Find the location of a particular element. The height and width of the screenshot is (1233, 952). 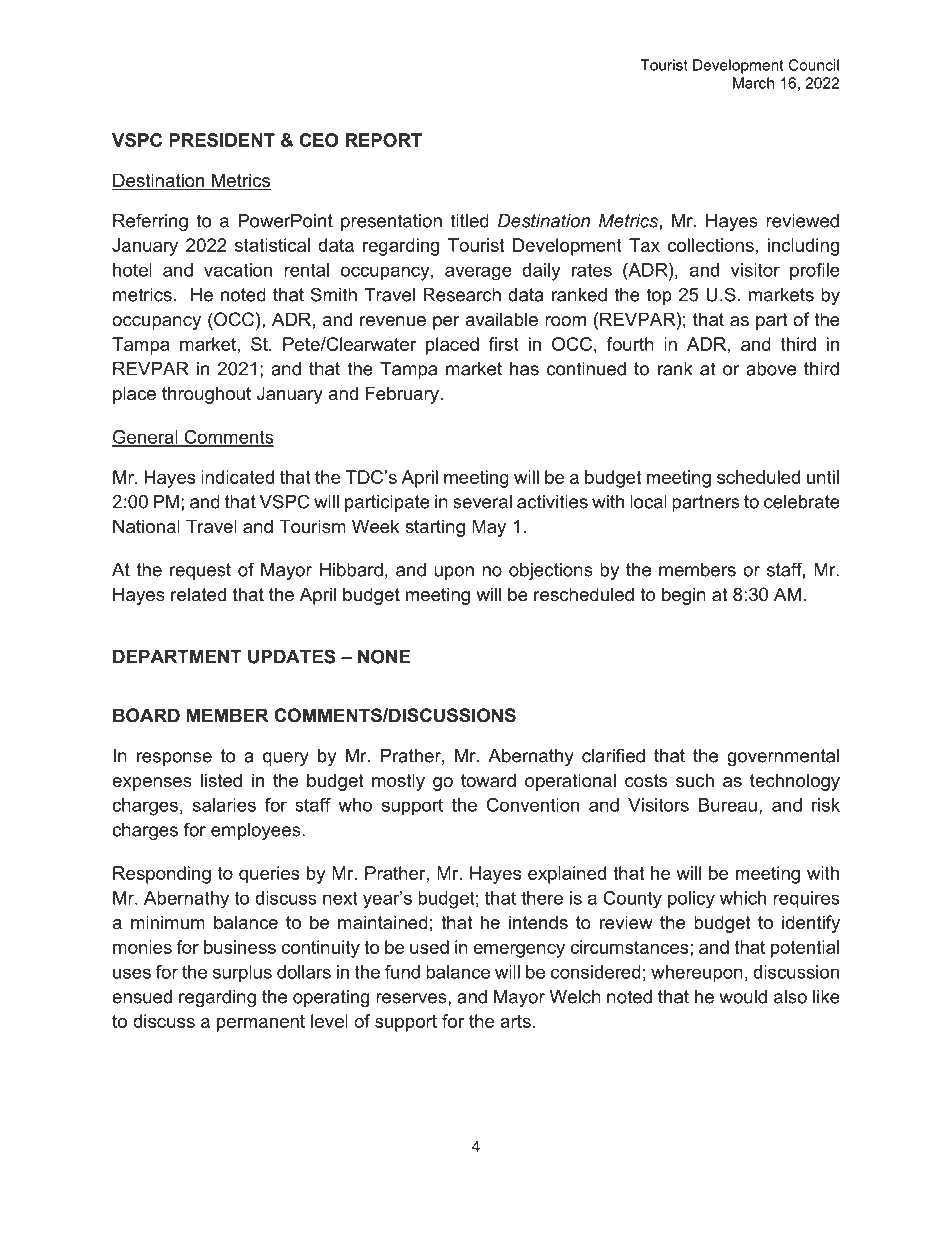

arts is located at coordinates (515, 1021).
